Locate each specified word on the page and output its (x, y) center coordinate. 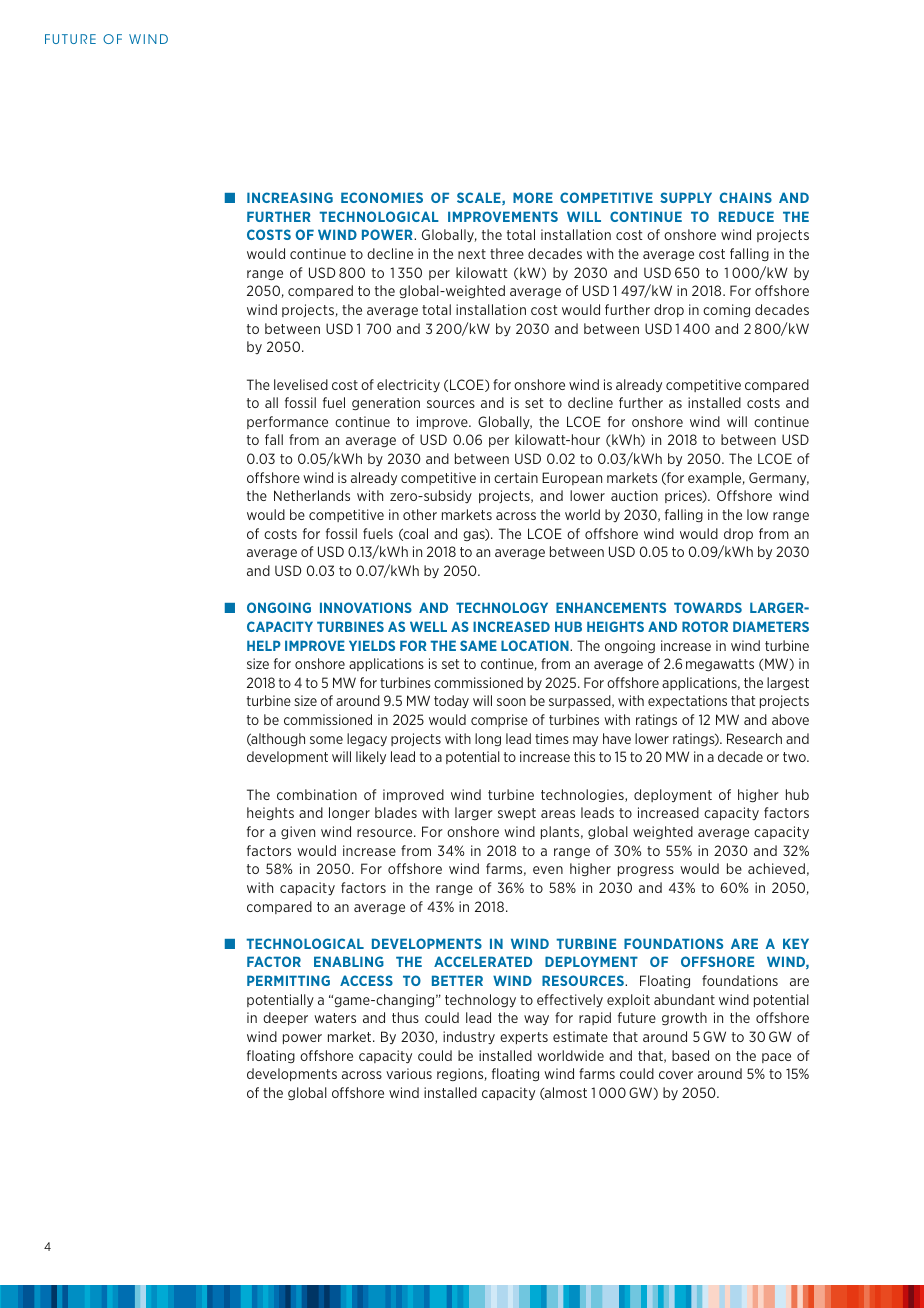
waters (335, 1018)
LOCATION (536, 645)
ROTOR (705, 626)
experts (524, 1038)
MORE (533, 197)
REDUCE (746, 216)
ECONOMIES (382, 197)
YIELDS (372, 645)
